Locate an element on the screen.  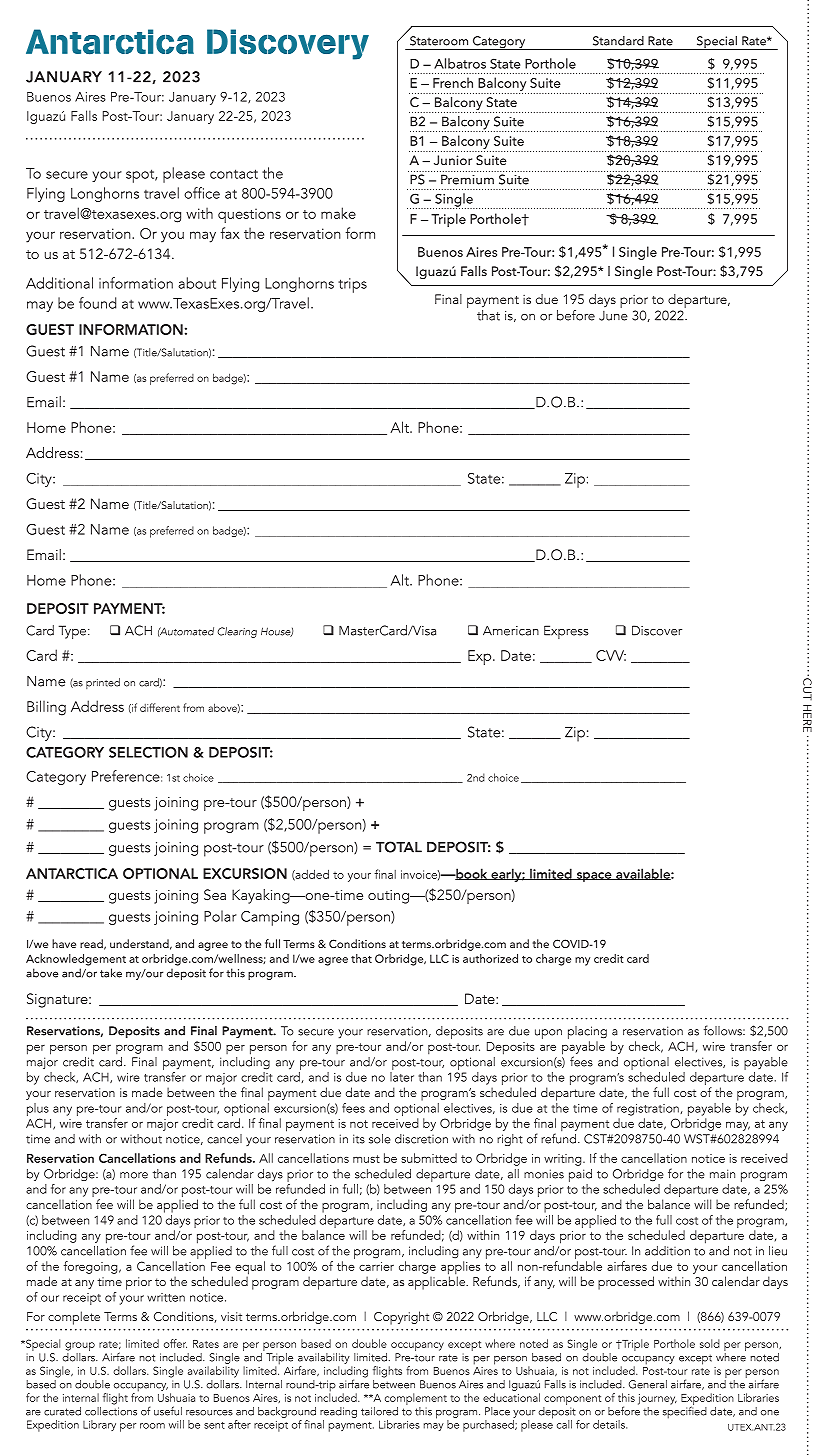
collections is located at coordinates (111, 1410).
